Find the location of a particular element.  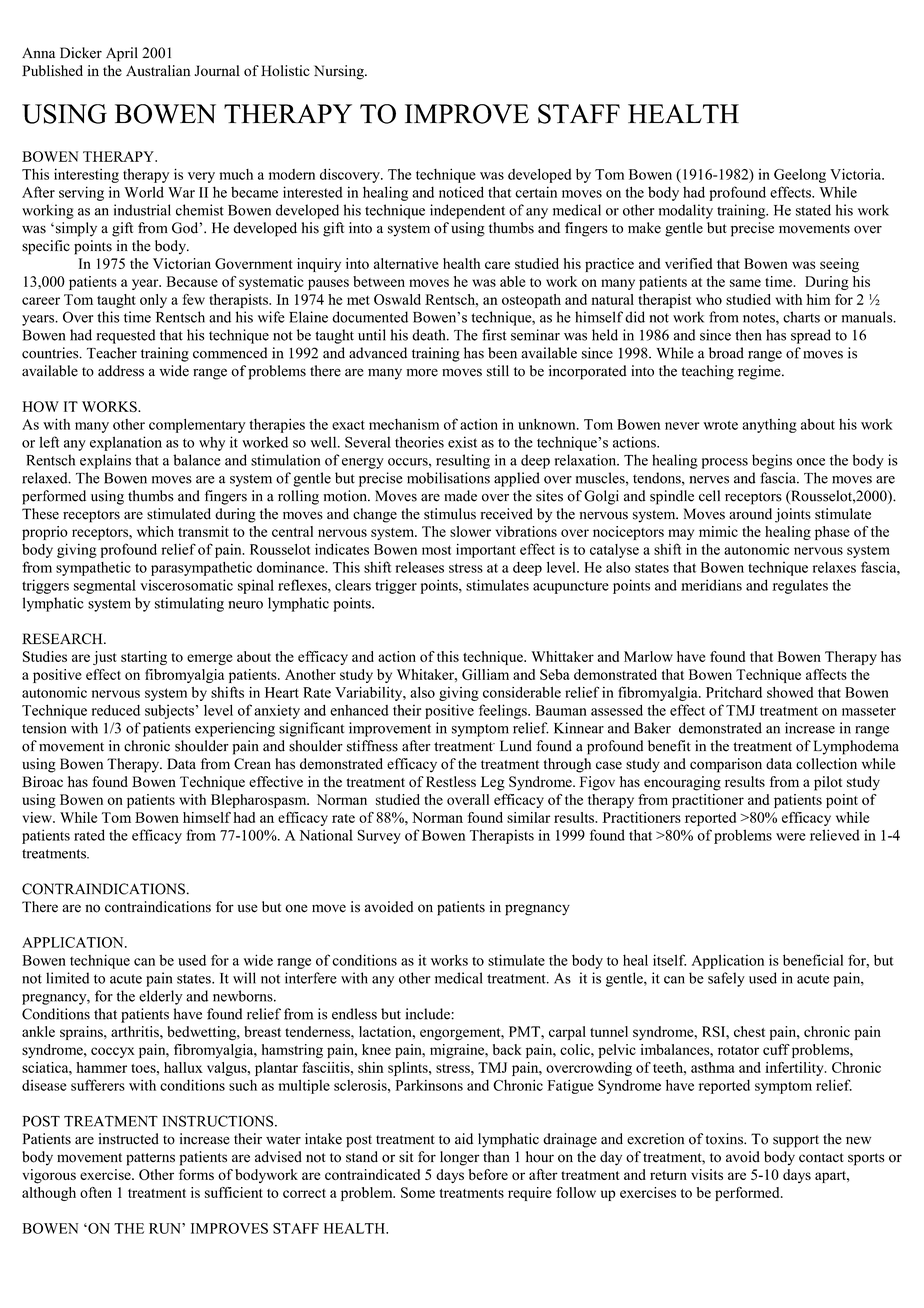

Australian is located at coordinates (158, 70).
